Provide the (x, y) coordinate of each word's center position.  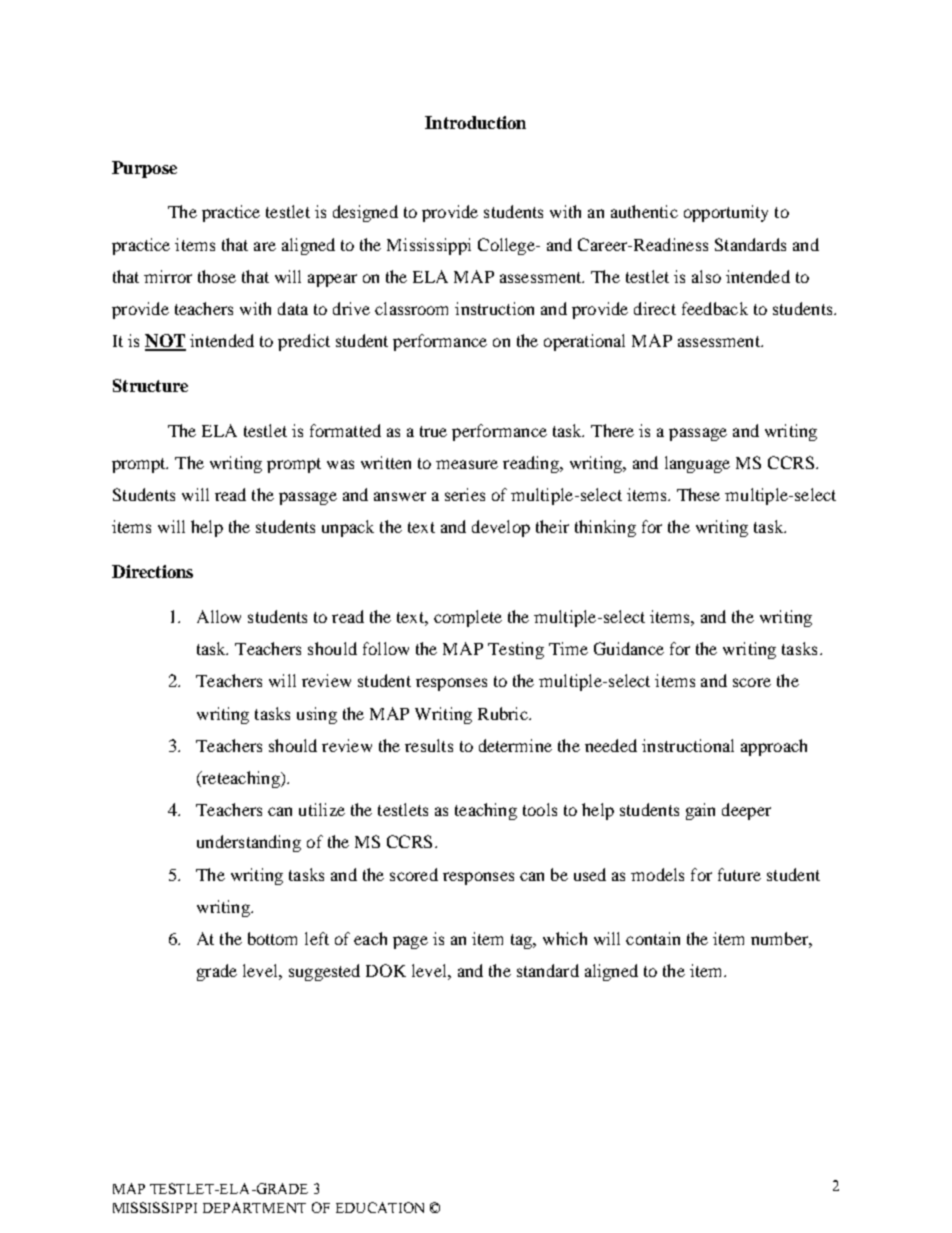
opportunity (726, 213)
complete (468, 618)
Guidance (629, 648)
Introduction (475, 122)
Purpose (144, 169)
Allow (219, 616)
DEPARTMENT (254, 1207)
